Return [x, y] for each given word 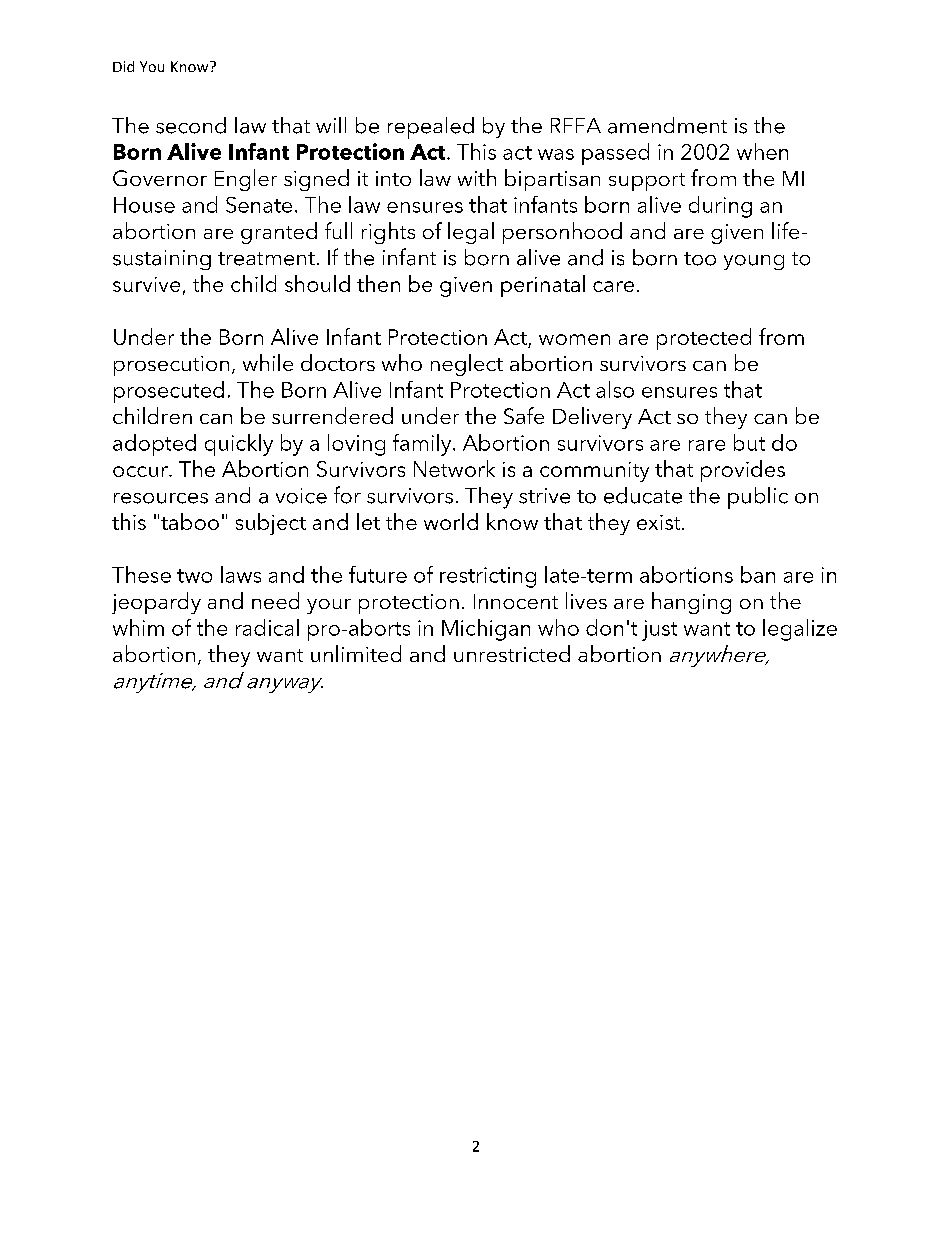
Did [123, 66]
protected [704, 339]
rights [388, 233]
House [144, 205]
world [451, 521]
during [720, 207]
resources [161, 498]
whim [138, 627]
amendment [667, 125]
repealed [431, 128]
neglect [467, 365]
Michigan [486, 630]
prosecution [171, 366]
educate [643, 495]
